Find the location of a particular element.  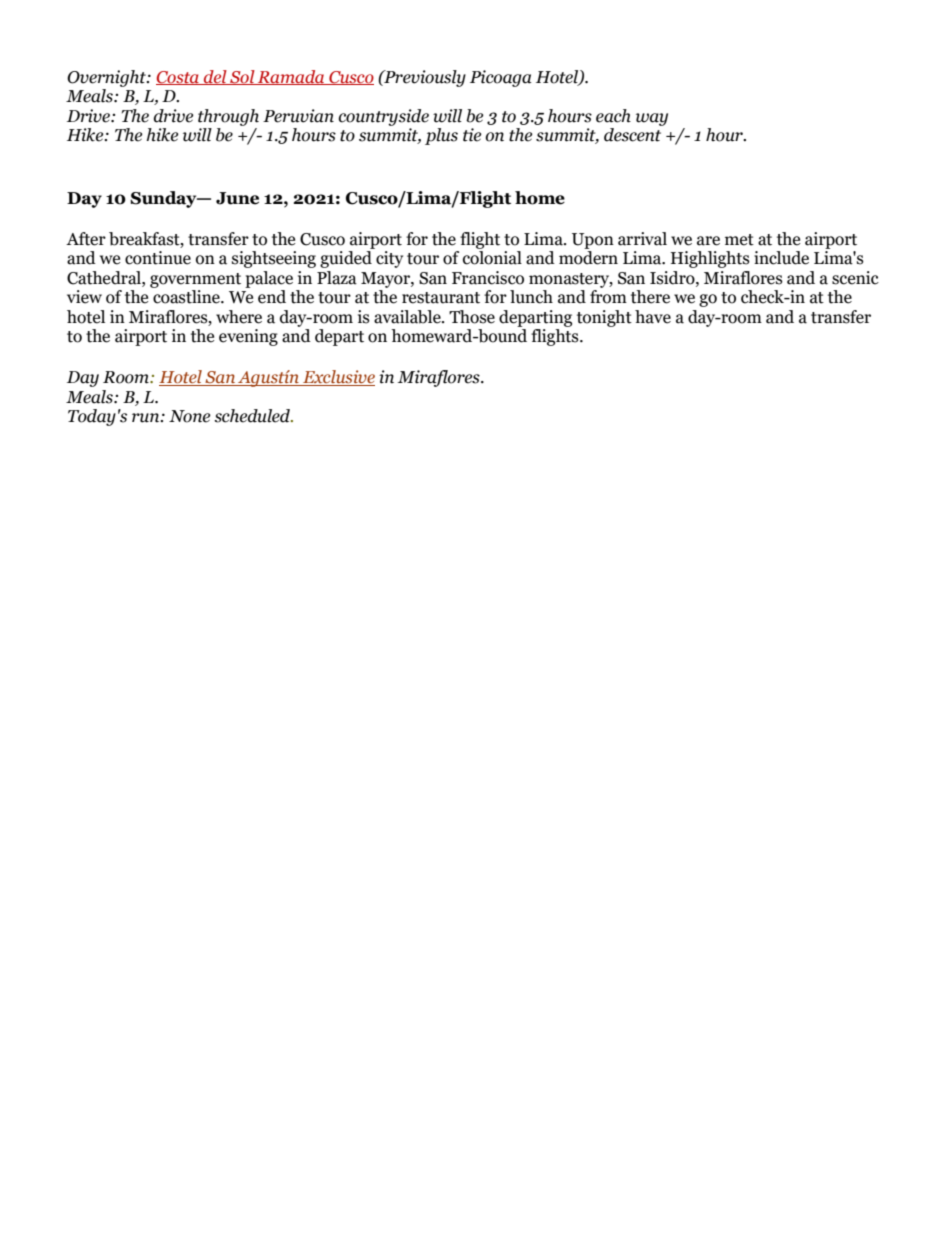

way is located at coordinates (652, 119).
